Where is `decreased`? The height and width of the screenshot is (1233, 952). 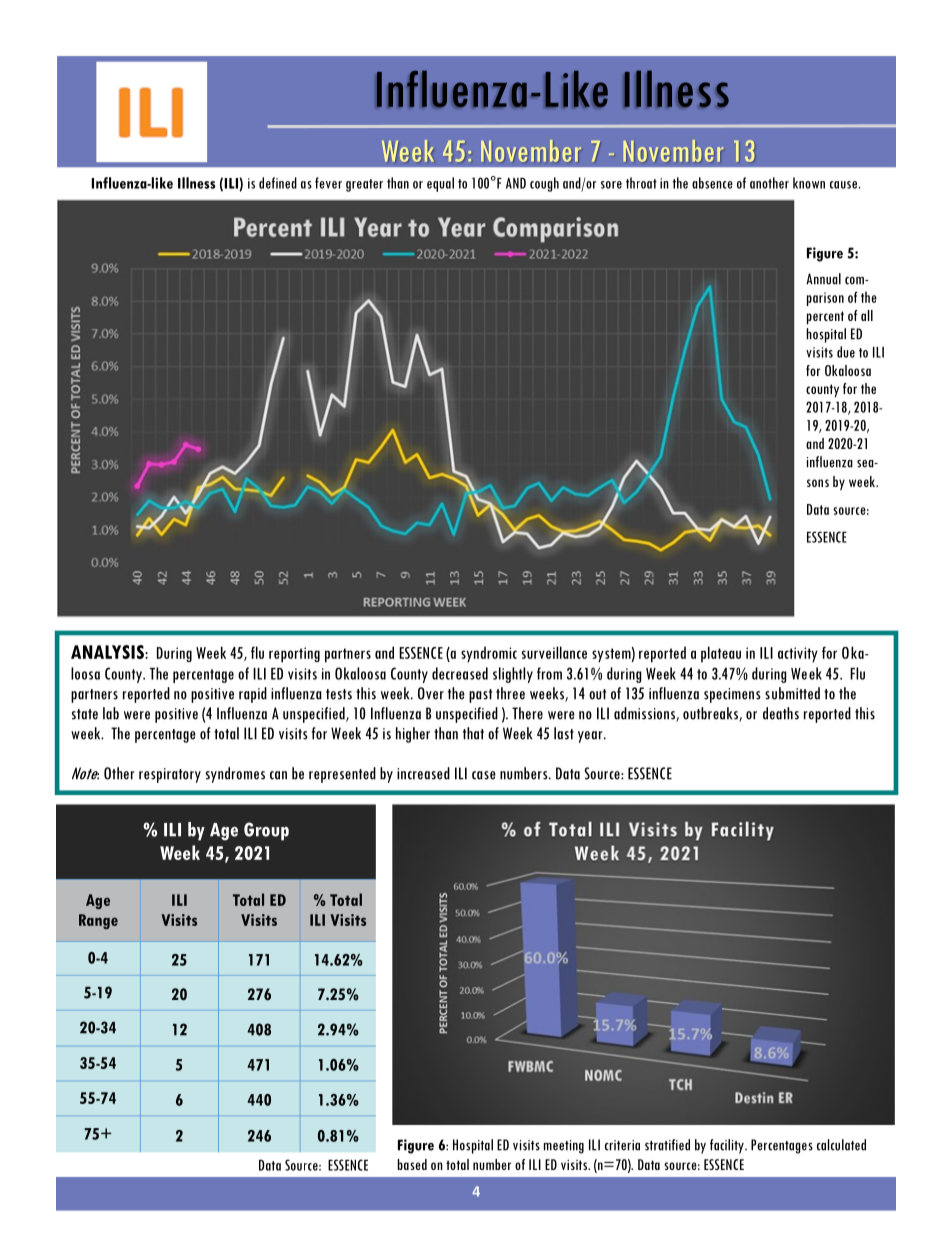 decreased is located at coordinates (460, 673).
